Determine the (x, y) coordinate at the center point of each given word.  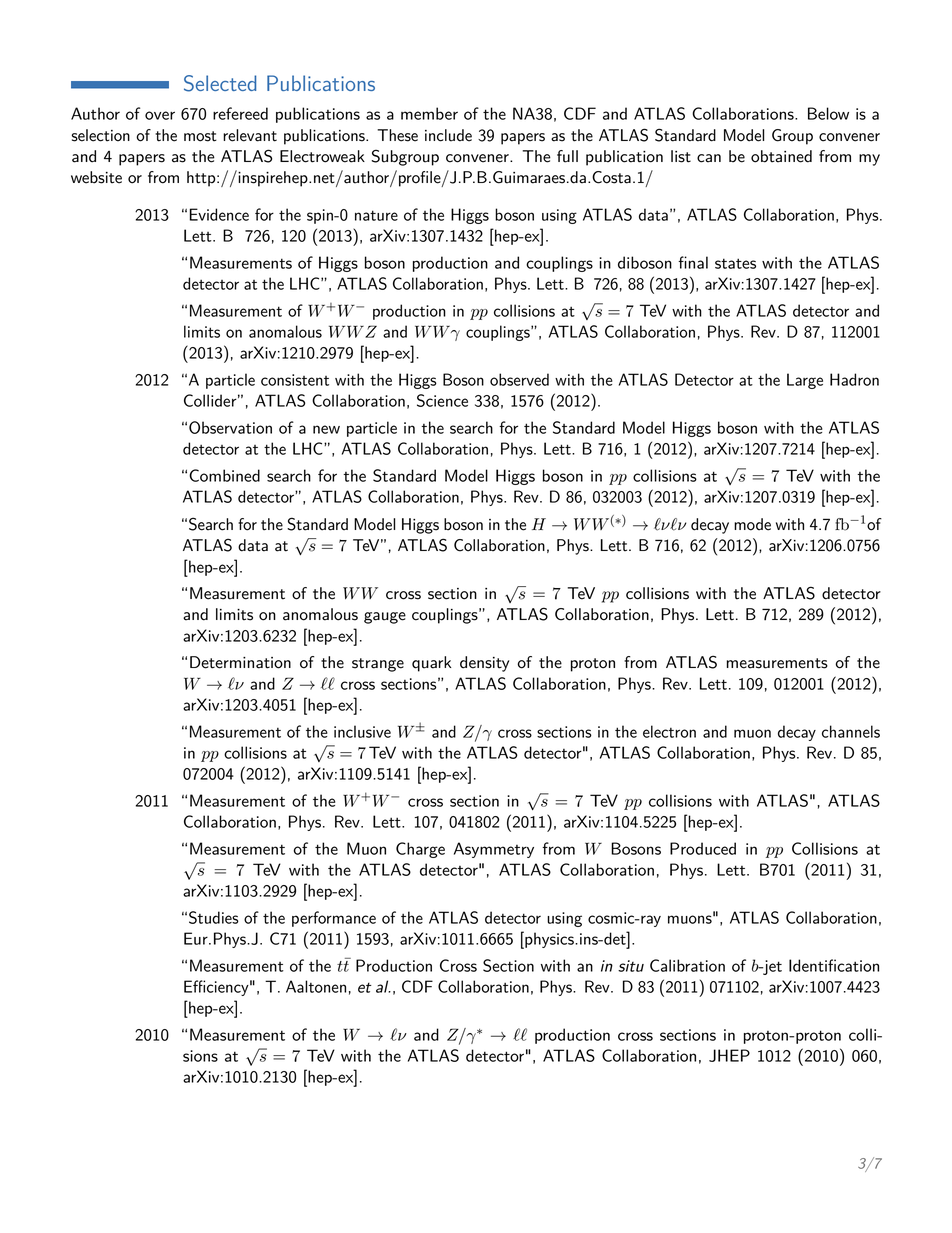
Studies (214, 917)
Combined (224, 475)
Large (805, 381)
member (429, 113)
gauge (385, 618)
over (160, 115)
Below (828, 113)
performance (334, 919)
